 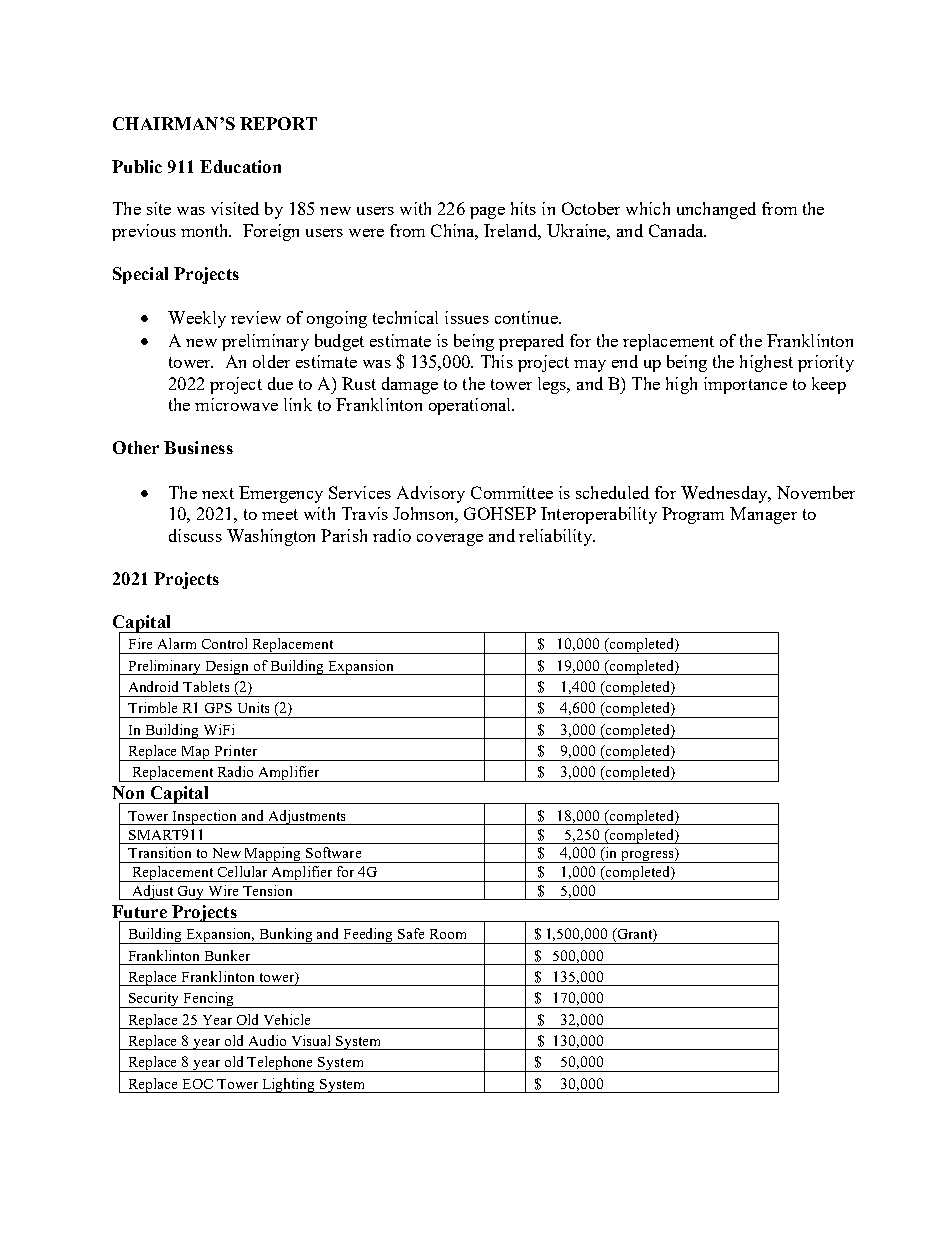 What do you see at coordinates (487, 213) in the document?
I see `page` at bounding box center [487, 213].
